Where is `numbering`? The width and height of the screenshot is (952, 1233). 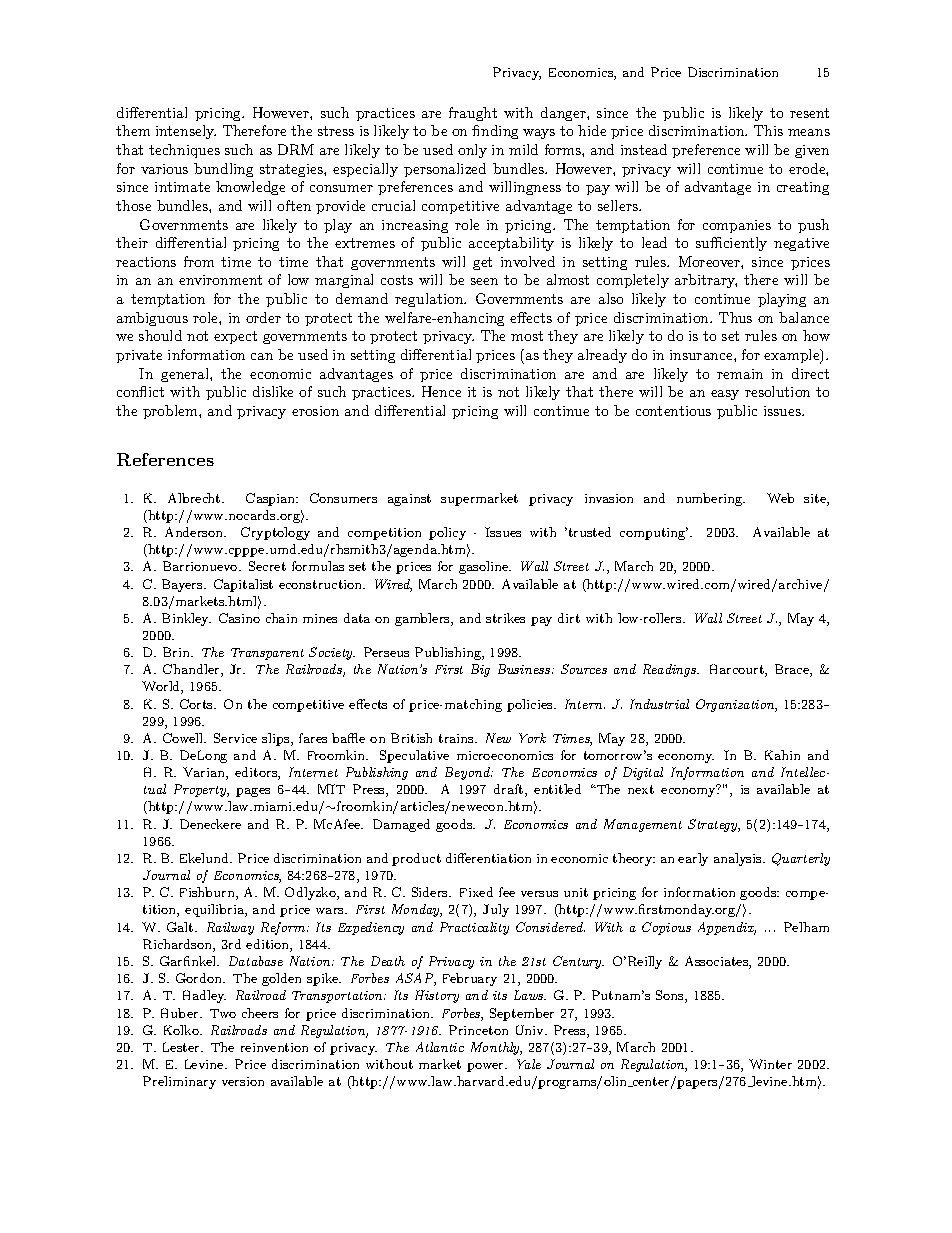
numbering is located at coordinates (711, 499).
